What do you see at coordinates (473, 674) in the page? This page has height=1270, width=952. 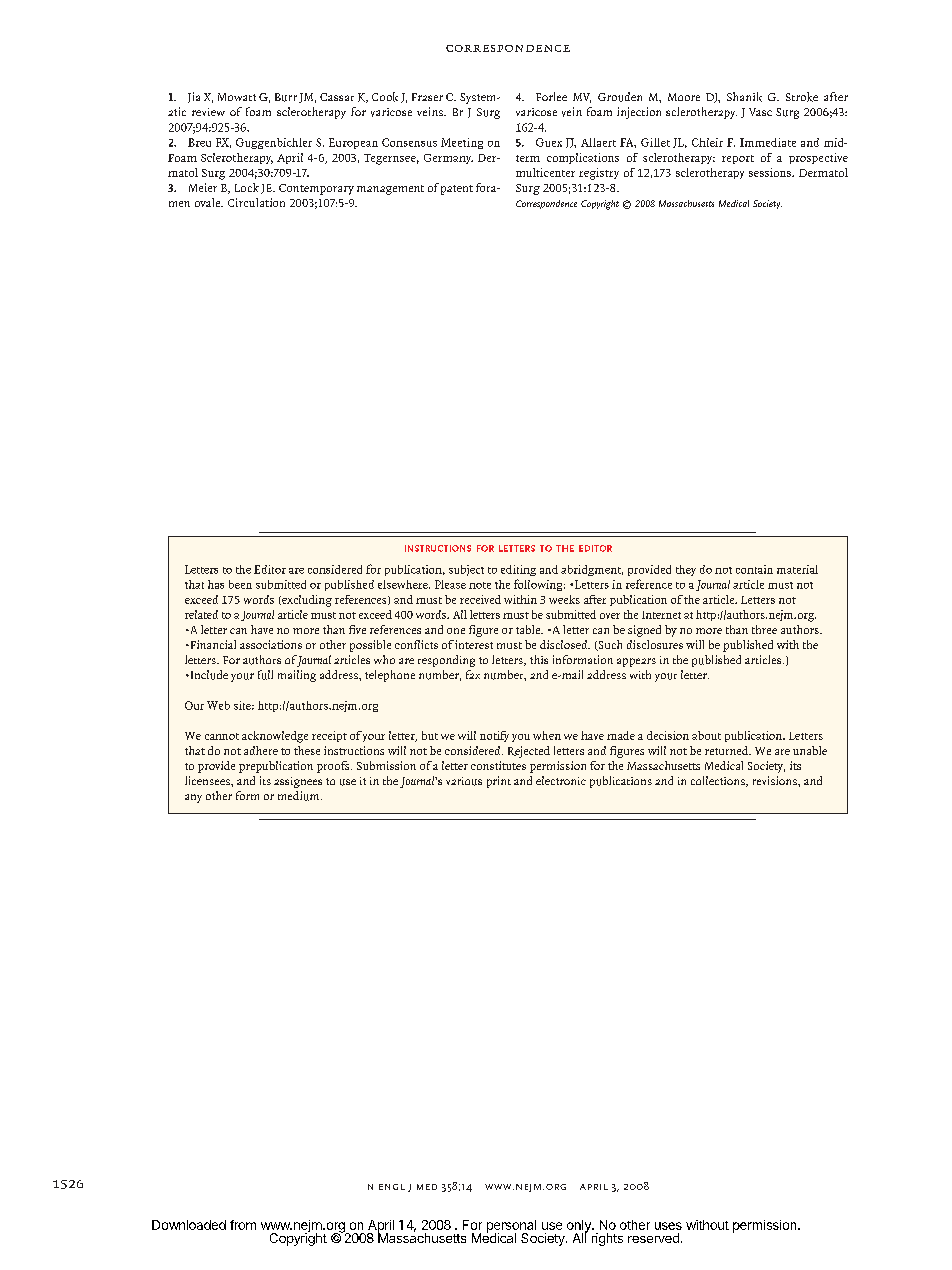 I see `fax` at bounding box center [473, 674].
